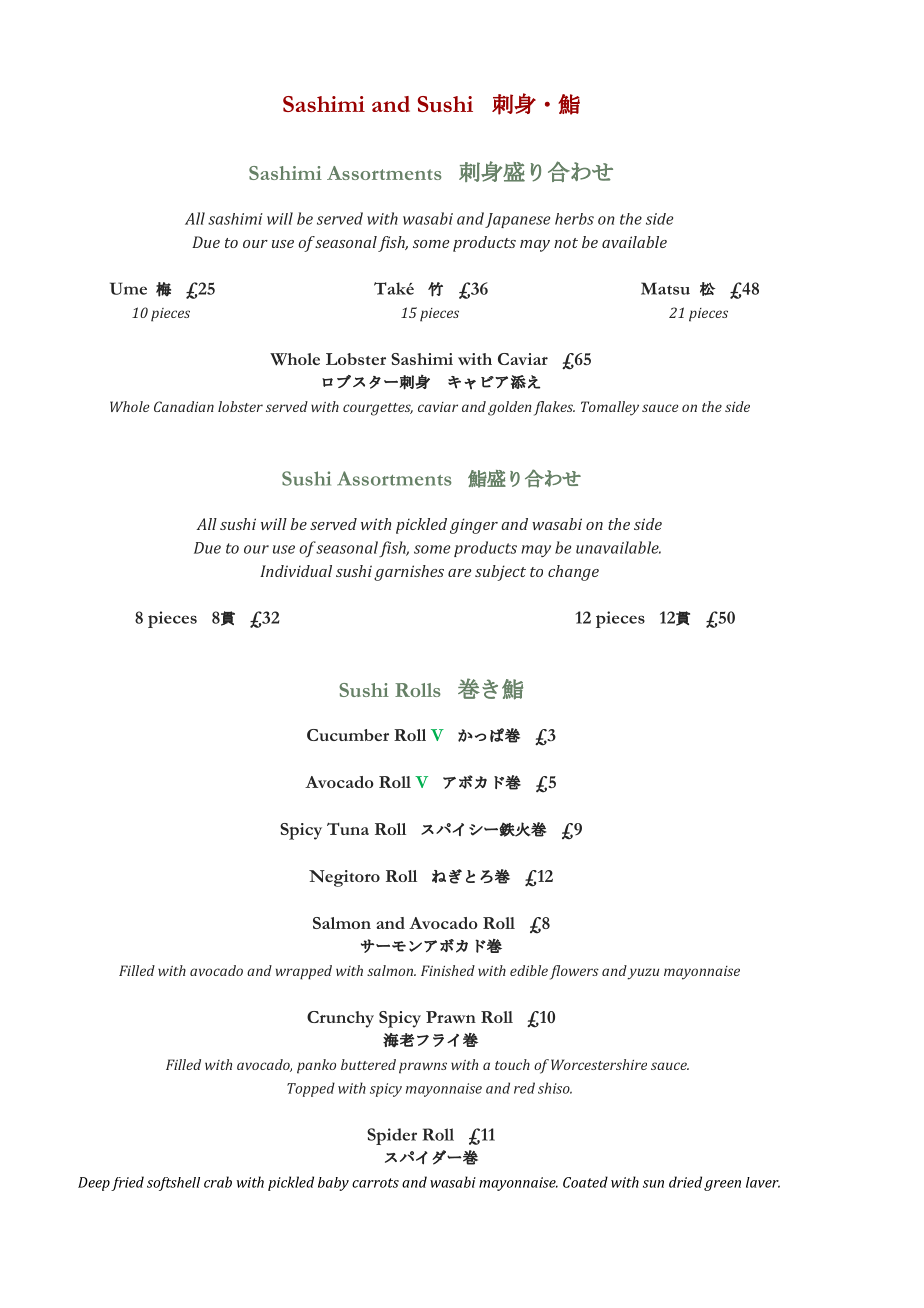 The width and height of the screenshot is (924, 1308). What do you see at coordinates (296, 571) in the screenshot?
I see `Individual` at bounding box center [296, 571].
